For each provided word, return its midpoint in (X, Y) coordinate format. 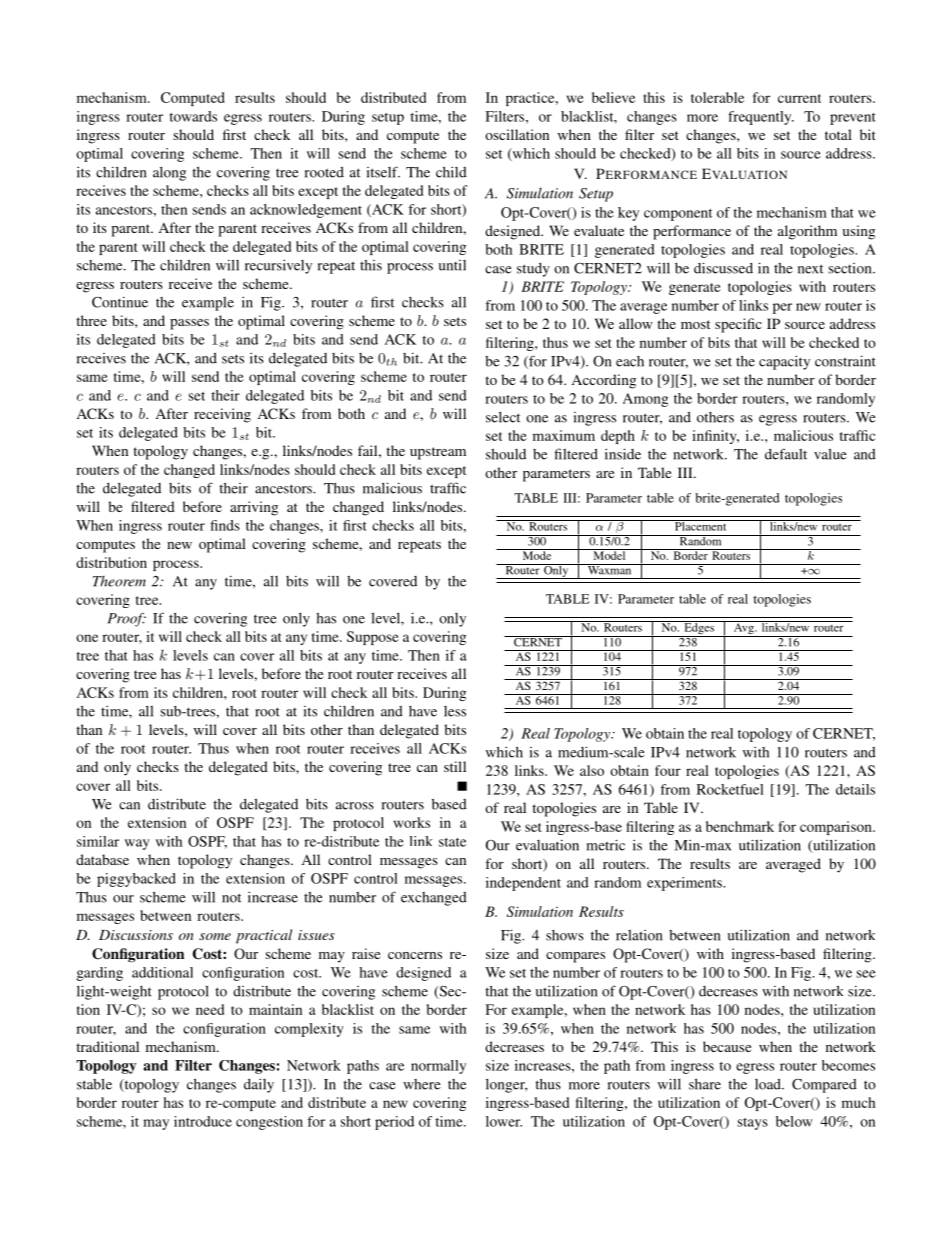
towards (193, 116)
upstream (438, 453)
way (137, 844)
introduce (203, 1121)
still (455, 766)
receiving (222, 415)
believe (613, 97)
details (855, 789)
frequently (761, 118)
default (786, 454)
